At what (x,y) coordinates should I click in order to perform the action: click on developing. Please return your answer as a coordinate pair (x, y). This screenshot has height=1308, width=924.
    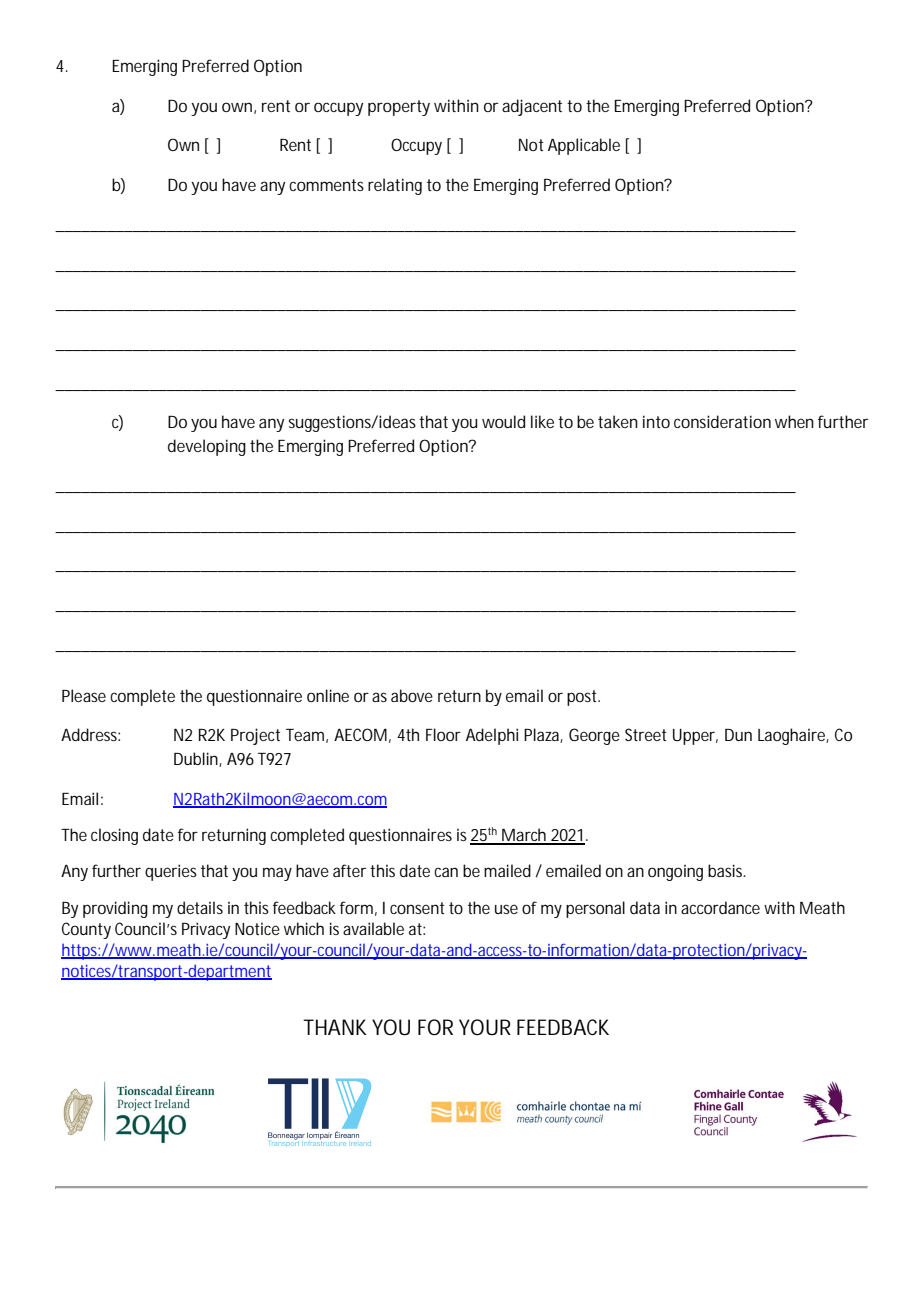
    Looking at the image, I should click on (207, 447).
